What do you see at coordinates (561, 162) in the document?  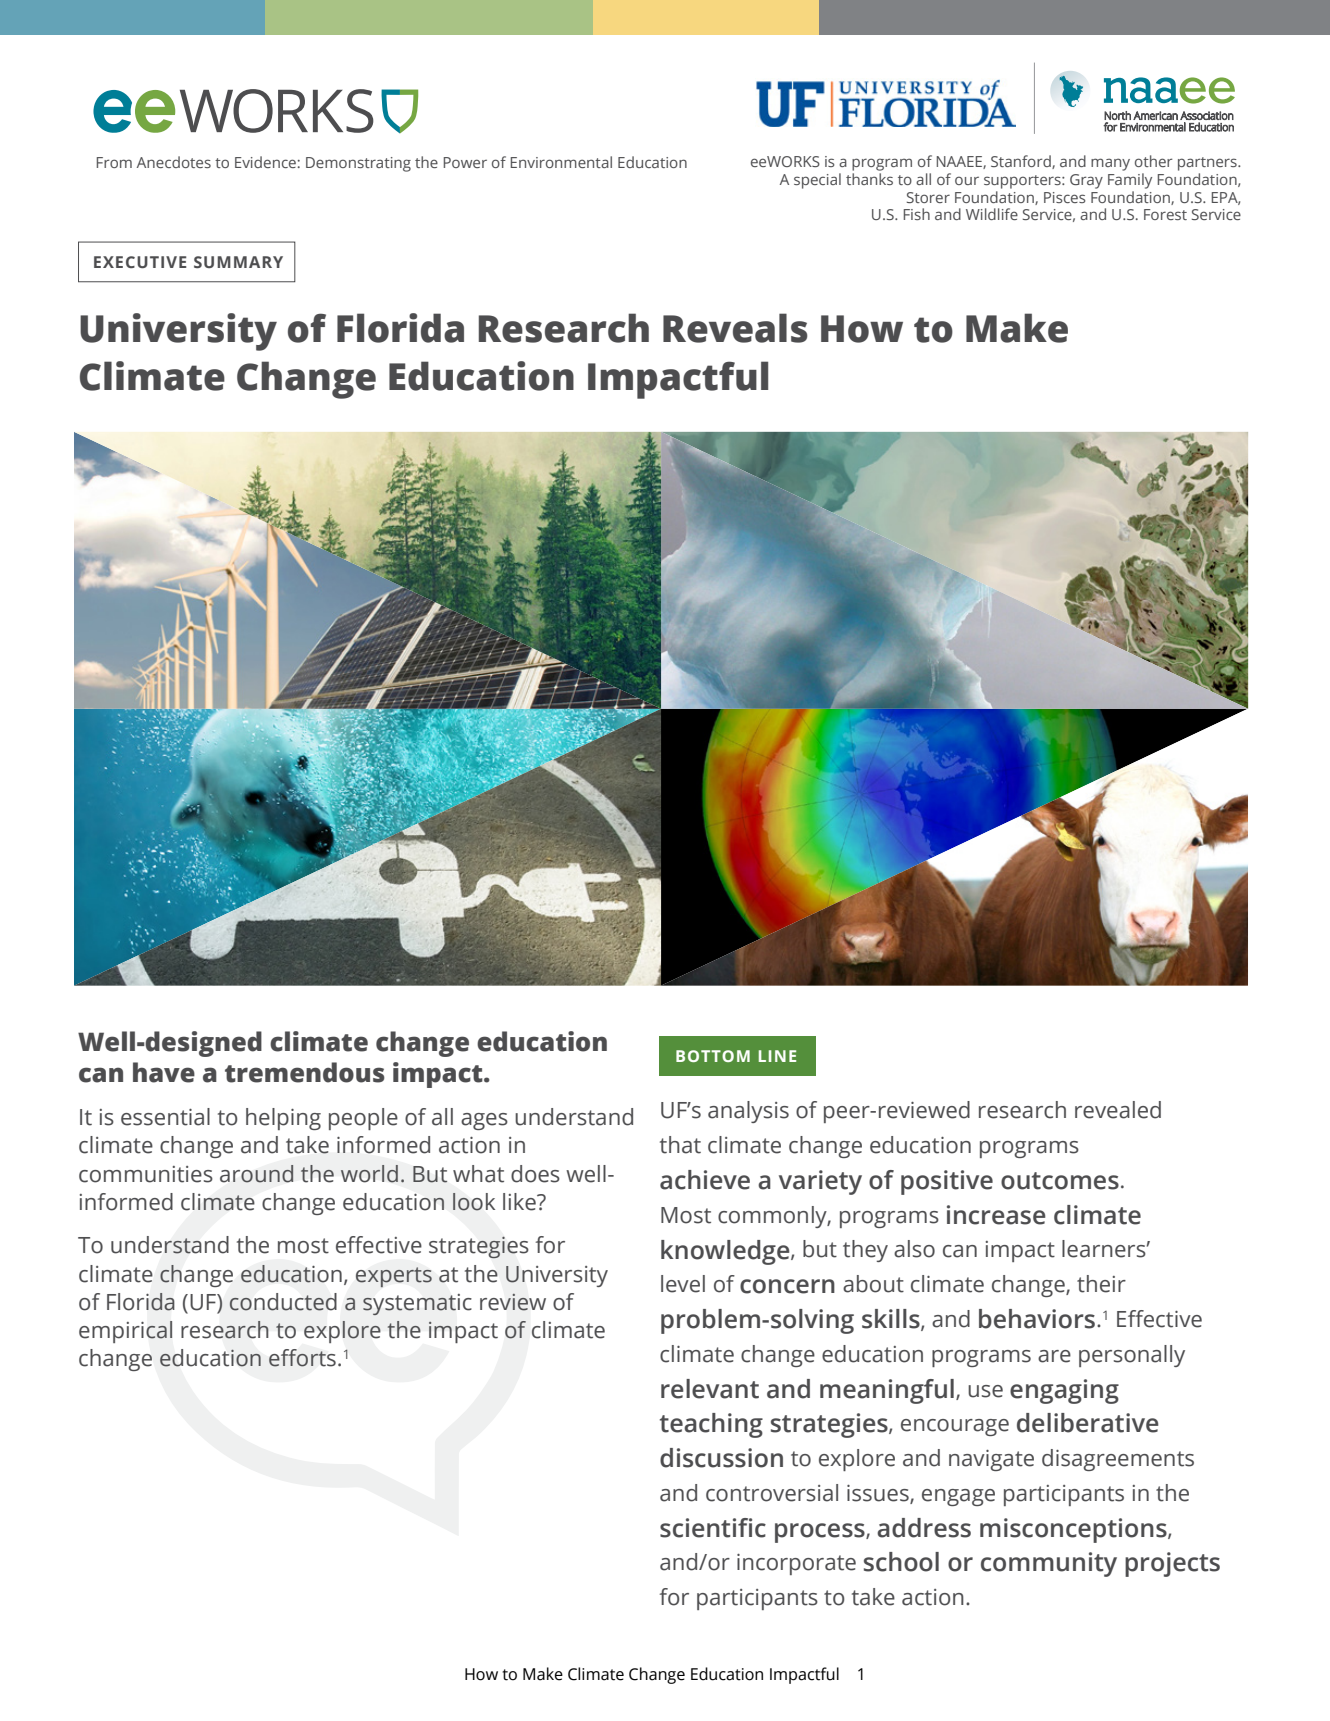 I see `Environmental` at bounding box center [561, 162].
